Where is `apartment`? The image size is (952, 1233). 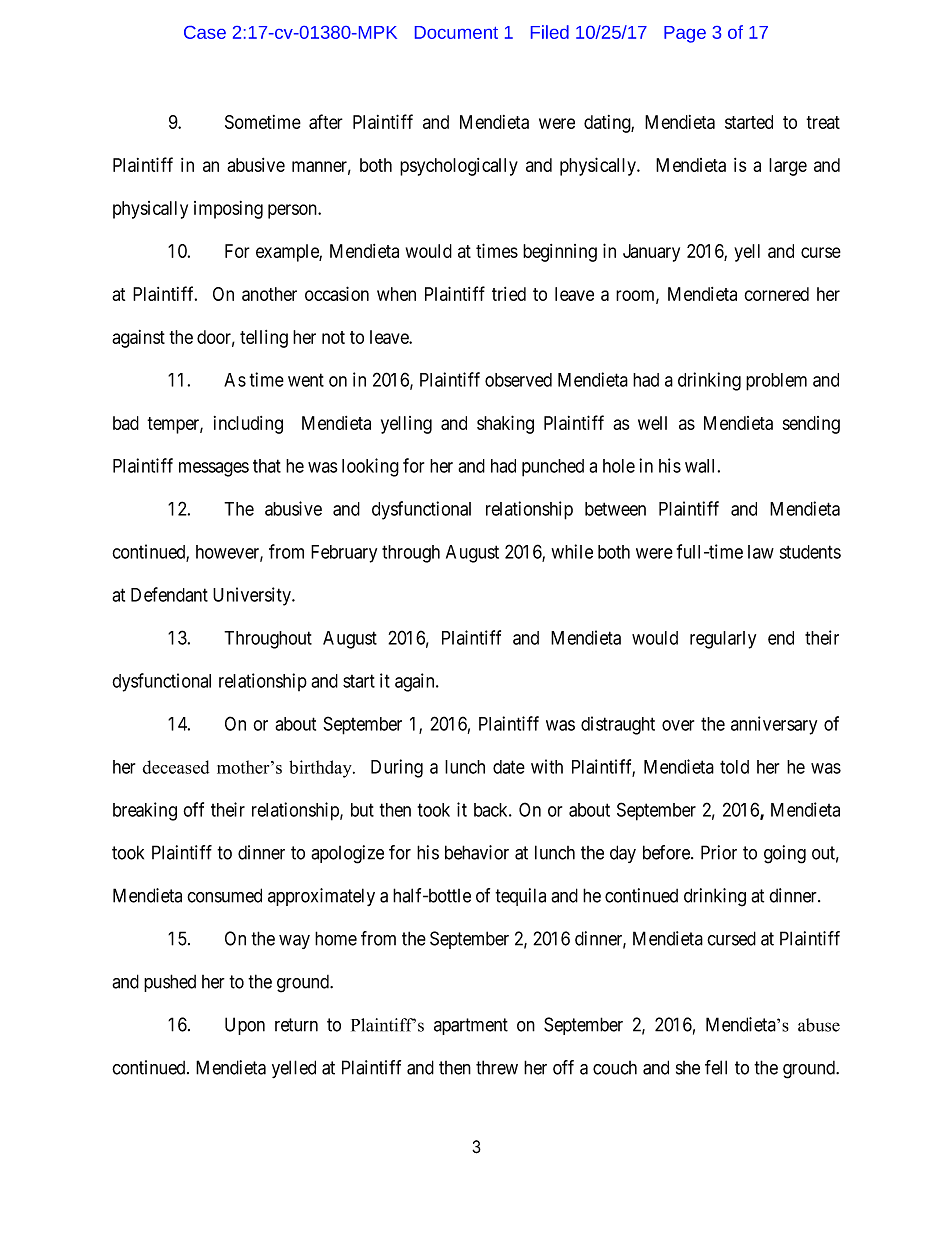 apartment is located at coordinates (471, 1026).
